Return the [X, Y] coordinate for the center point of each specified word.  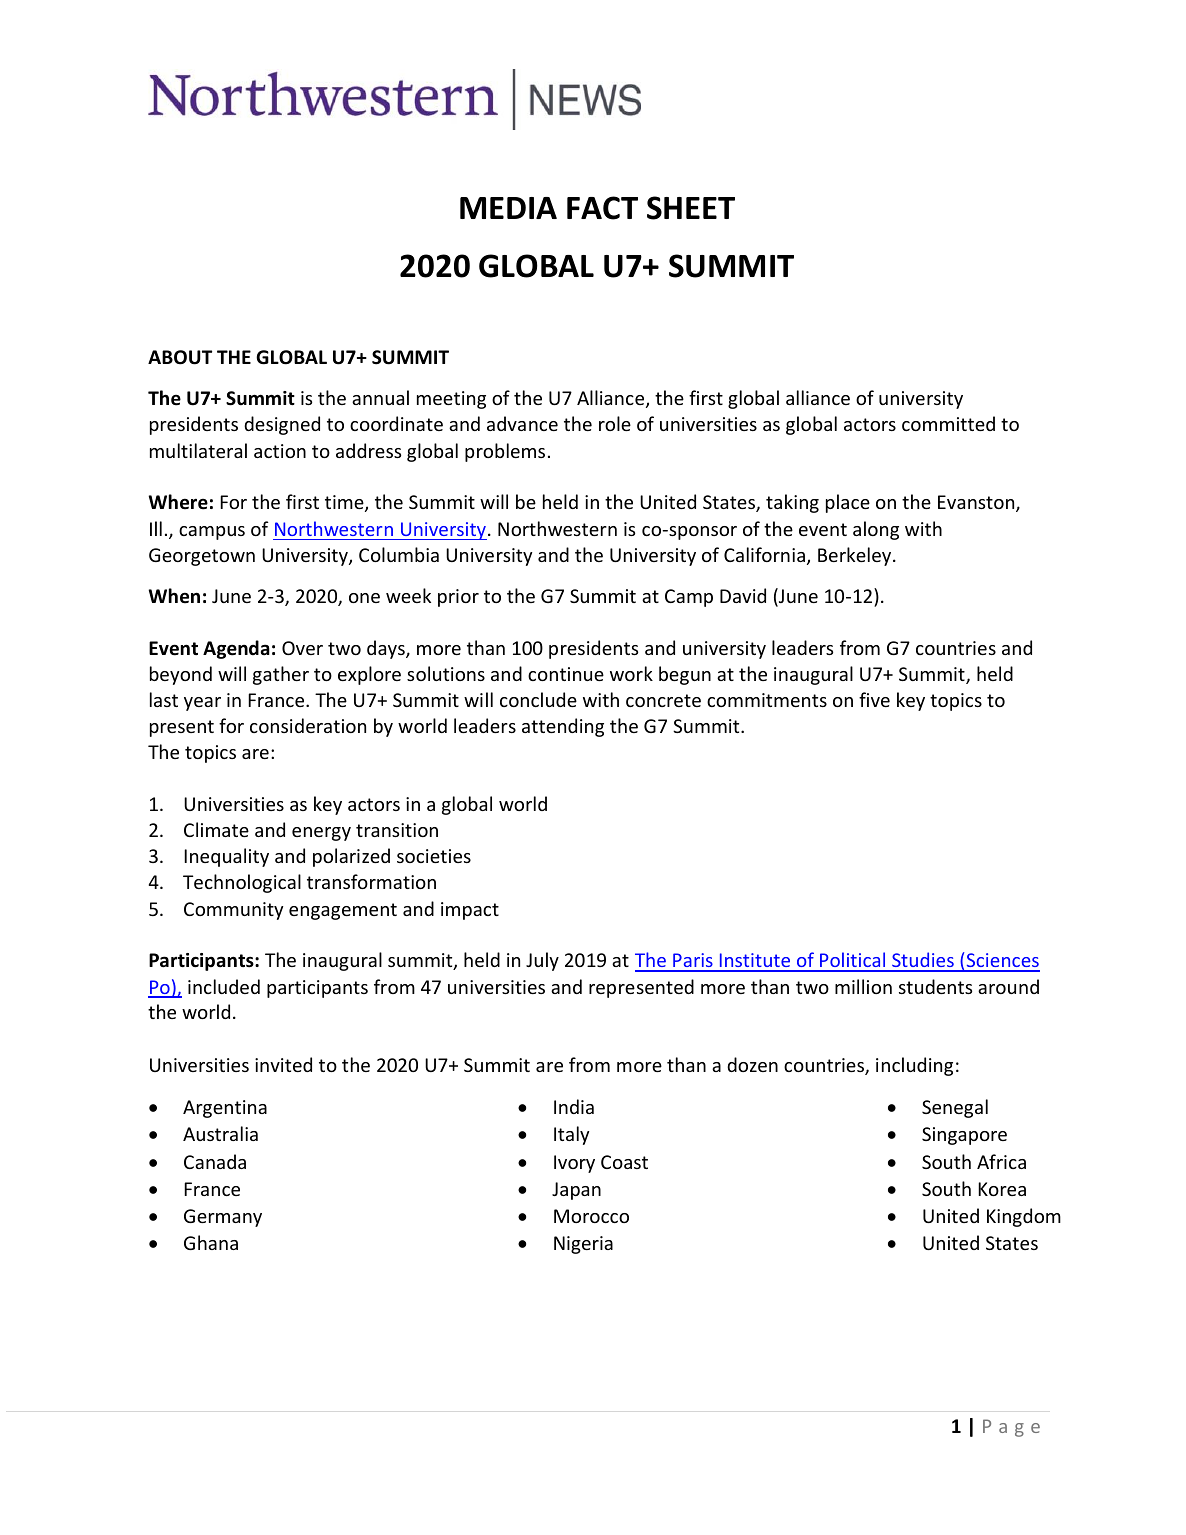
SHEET [691, 208]
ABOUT [180, 357]
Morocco [591, 1216]
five [874, 699]
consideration [308, 725]
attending [563, 727]
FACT [602, 208]
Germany [223, 1218]
